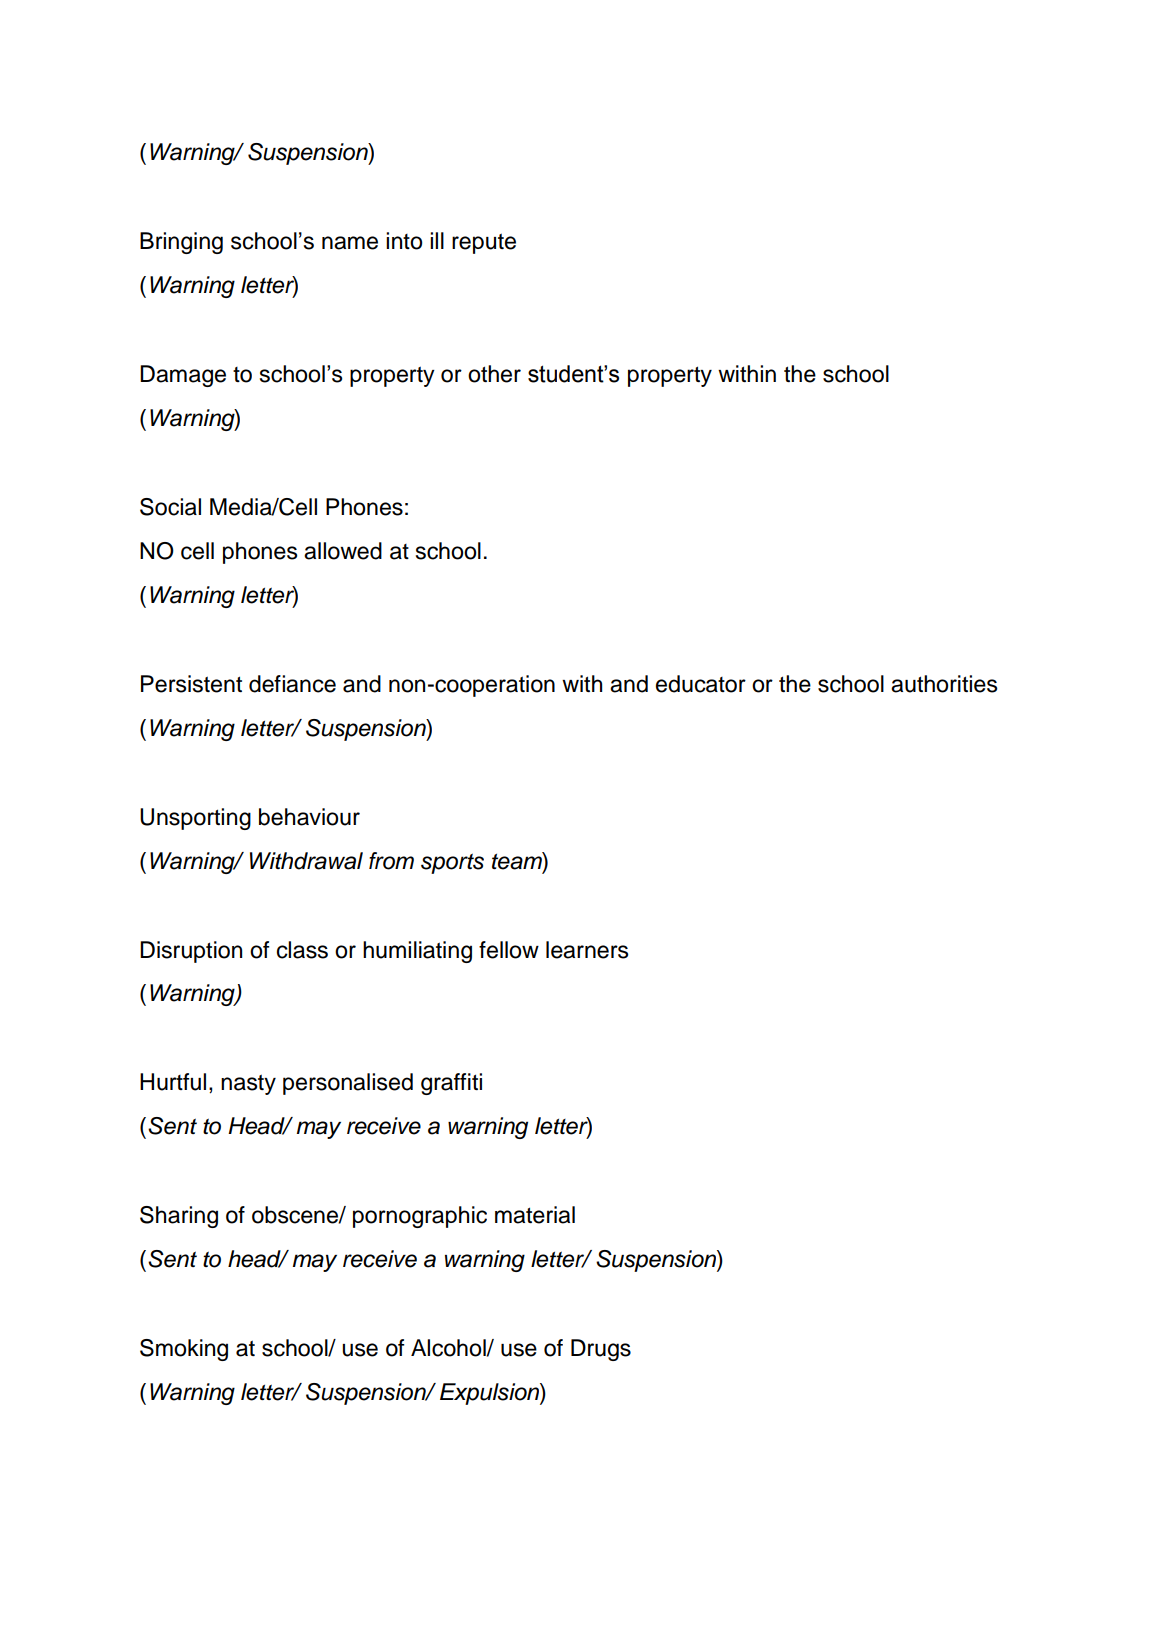 The width and height of the screenshot is (1151, 1628). What do you see at coordinates (309, 817) in the screenshot?
I see `behaviour` at bounding box center [309, 817].
